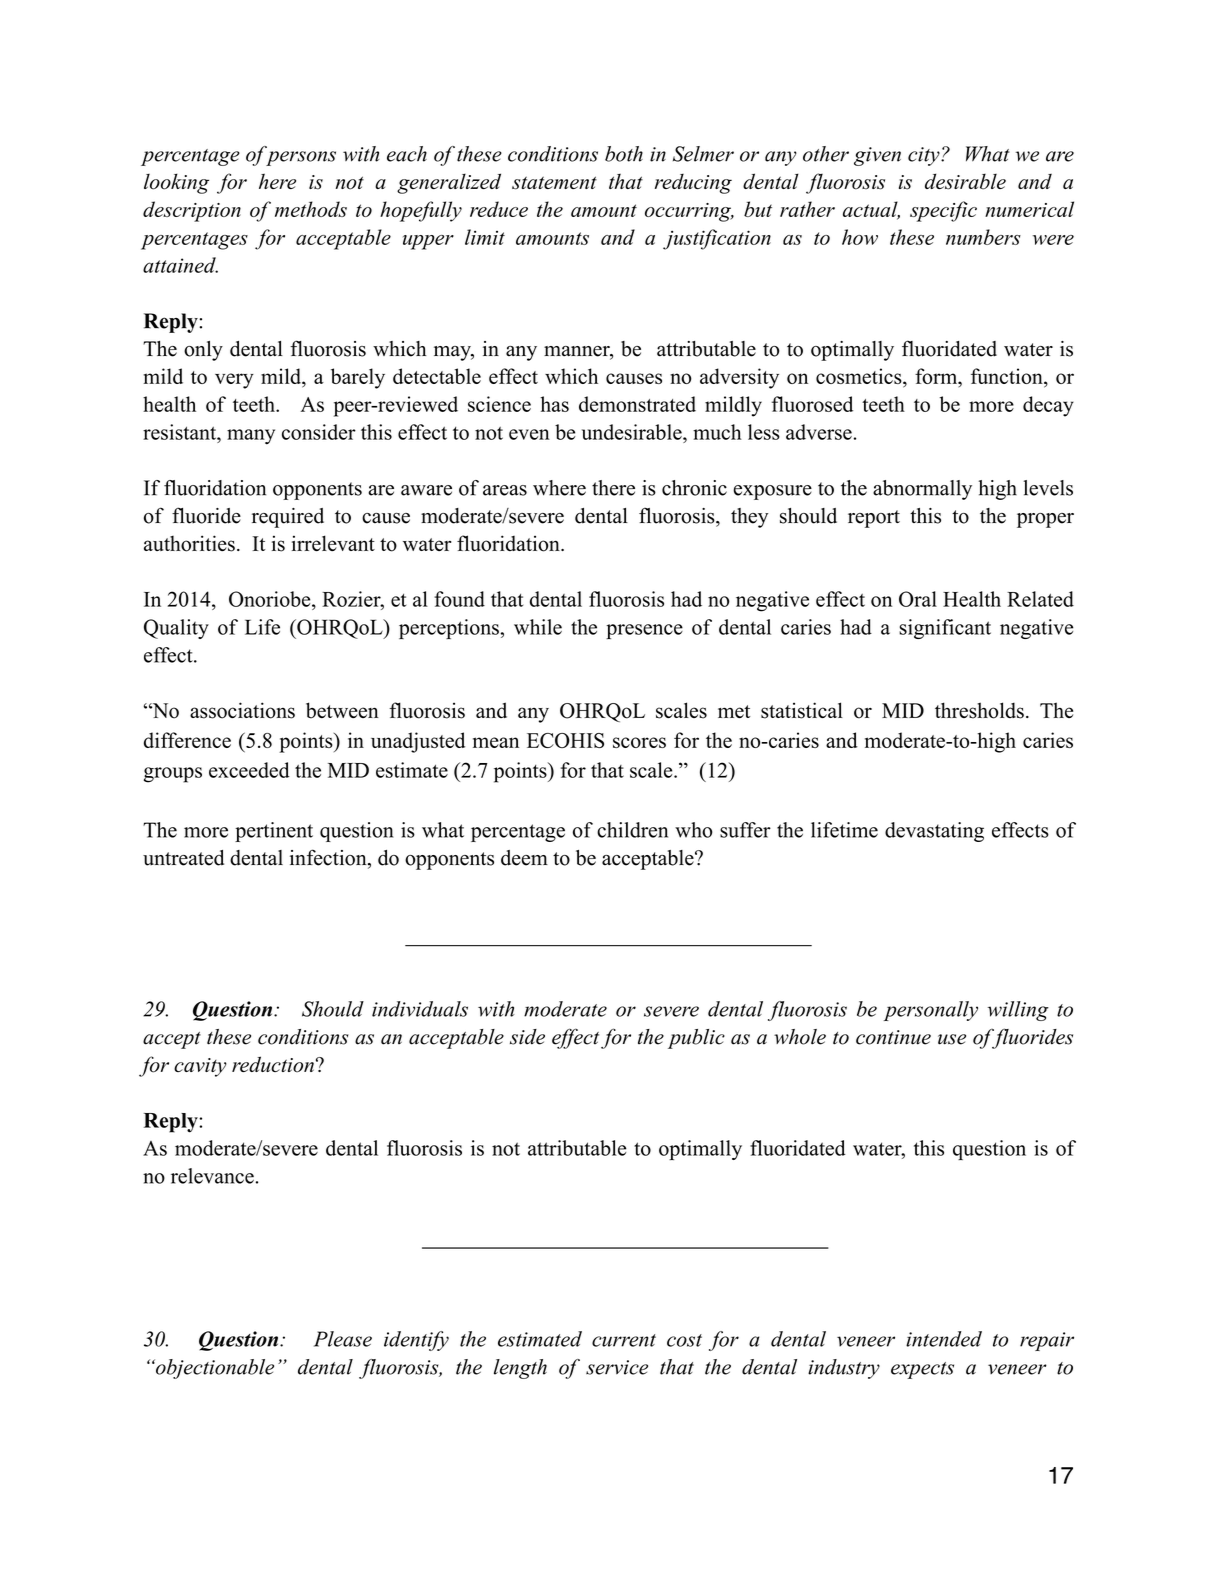 Image resolution: width=1217 pixels, height=1575 pixels. I want to click on current, so click(624, 1340).
